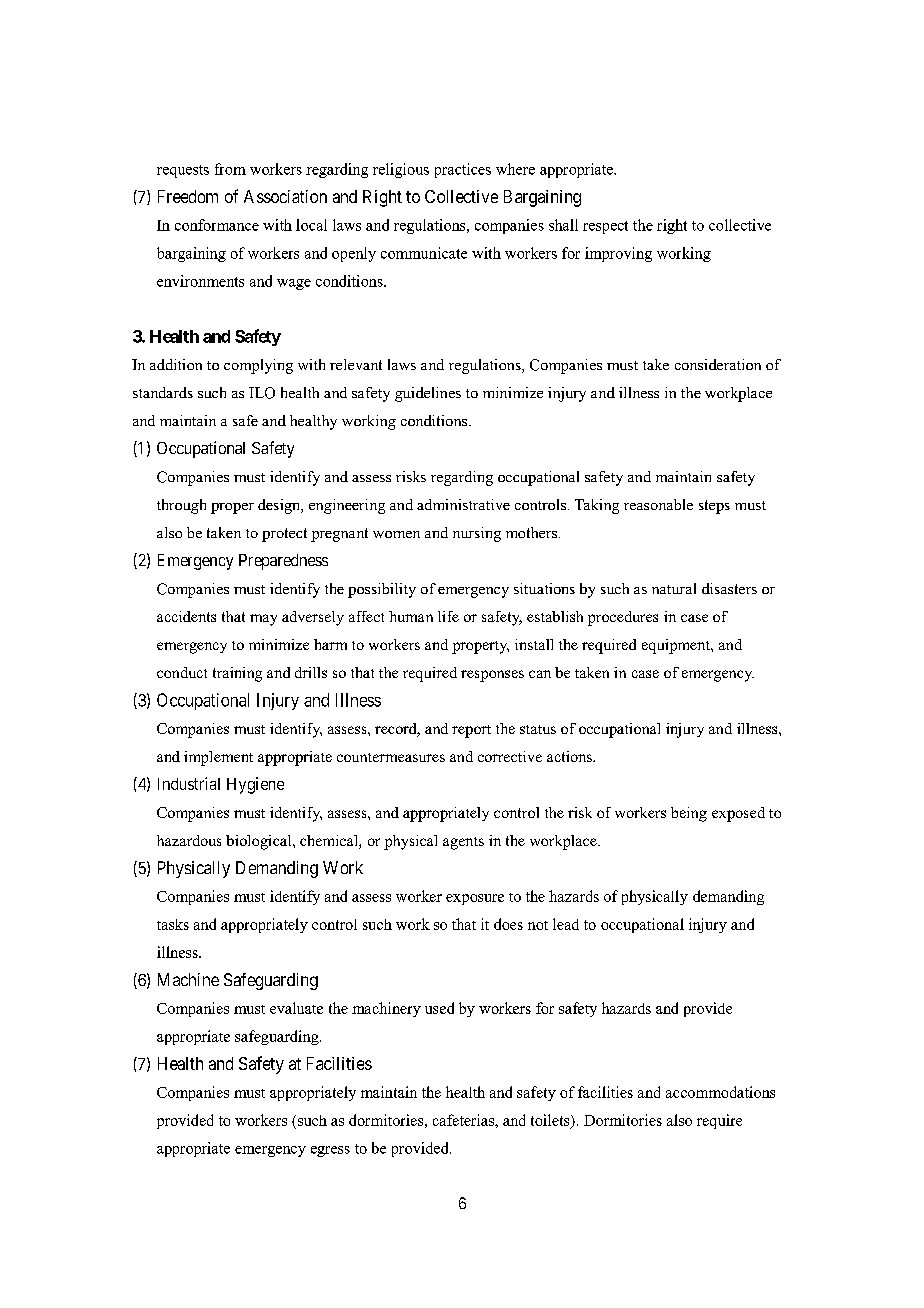  What do you see at coordinates (720, 1092) in the page?
I see `accommodations` at bounding box center [720, 1092].
